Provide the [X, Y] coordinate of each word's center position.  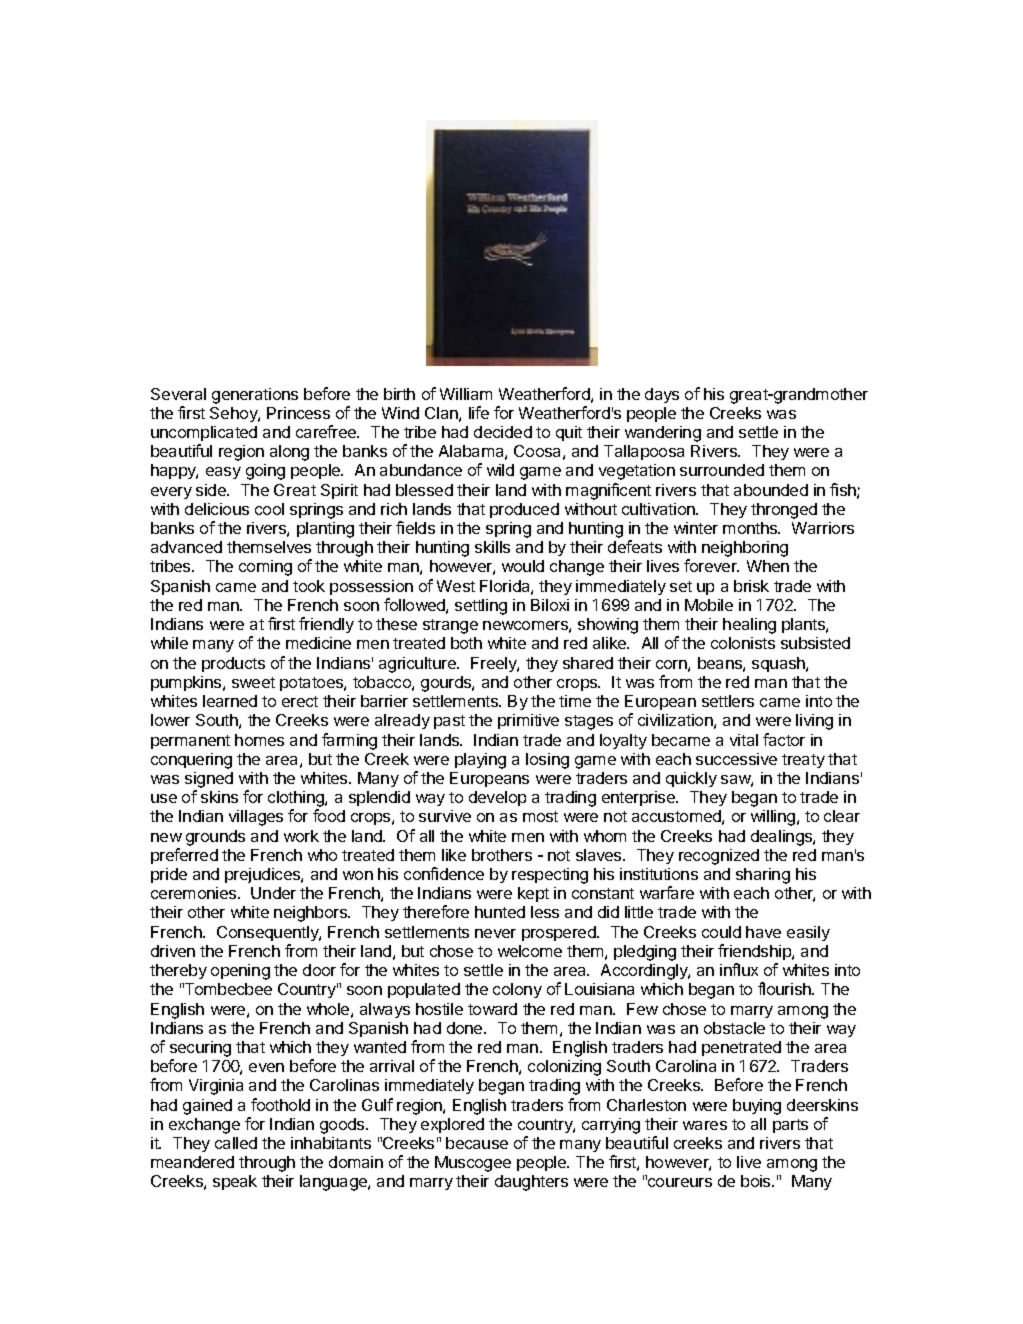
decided [503, 432]
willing [774, 818]
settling [481, 607]
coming [265, 568]
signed [209, 780]
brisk [751, 586]
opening [240, 972]
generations [255, 396]
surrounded [722, 470]
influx [739, 969]
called [236, 1143]
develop [497, 798]
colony [517, 990]
